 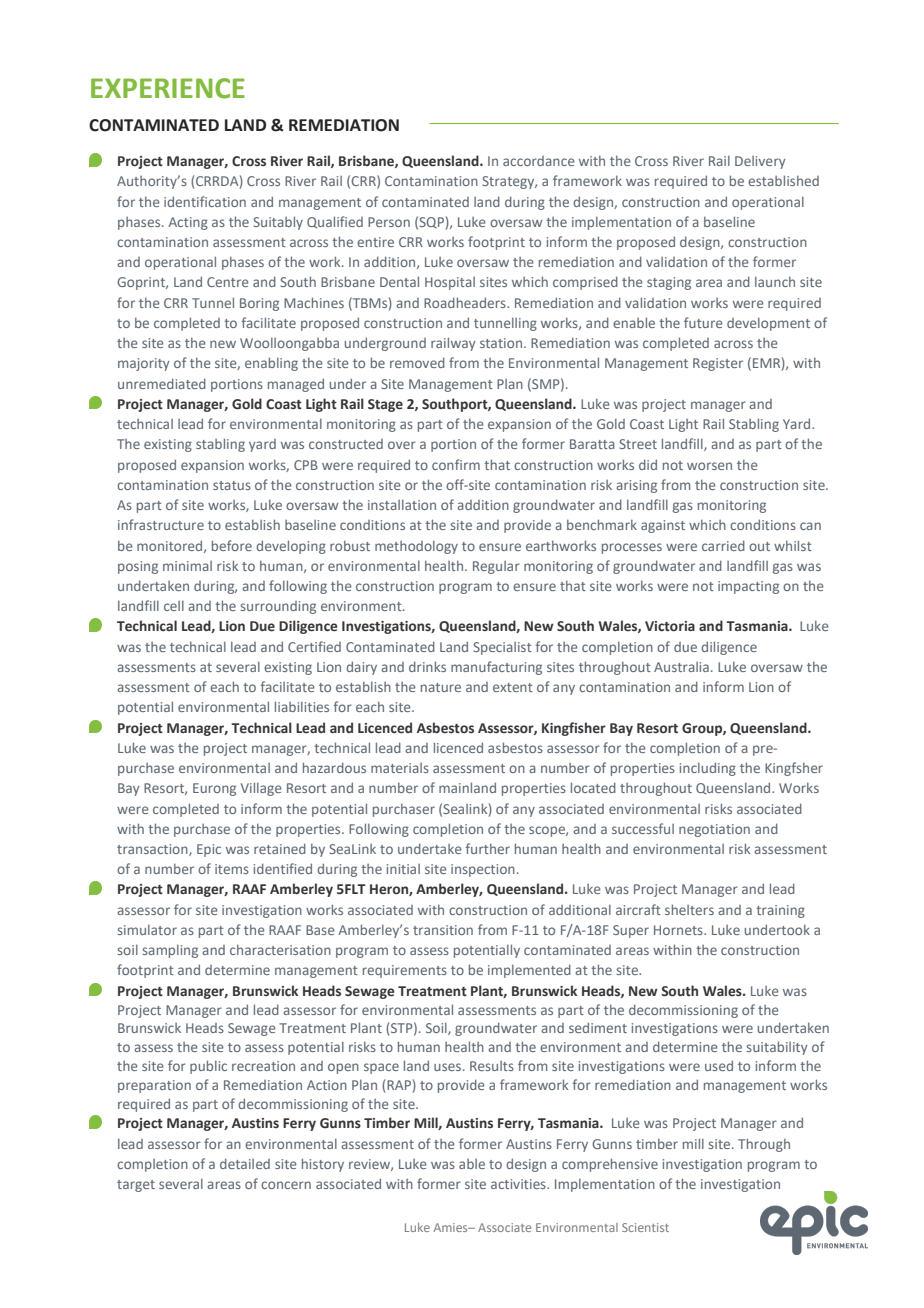 I want to click on Australia, so click(x=681, y=667).
